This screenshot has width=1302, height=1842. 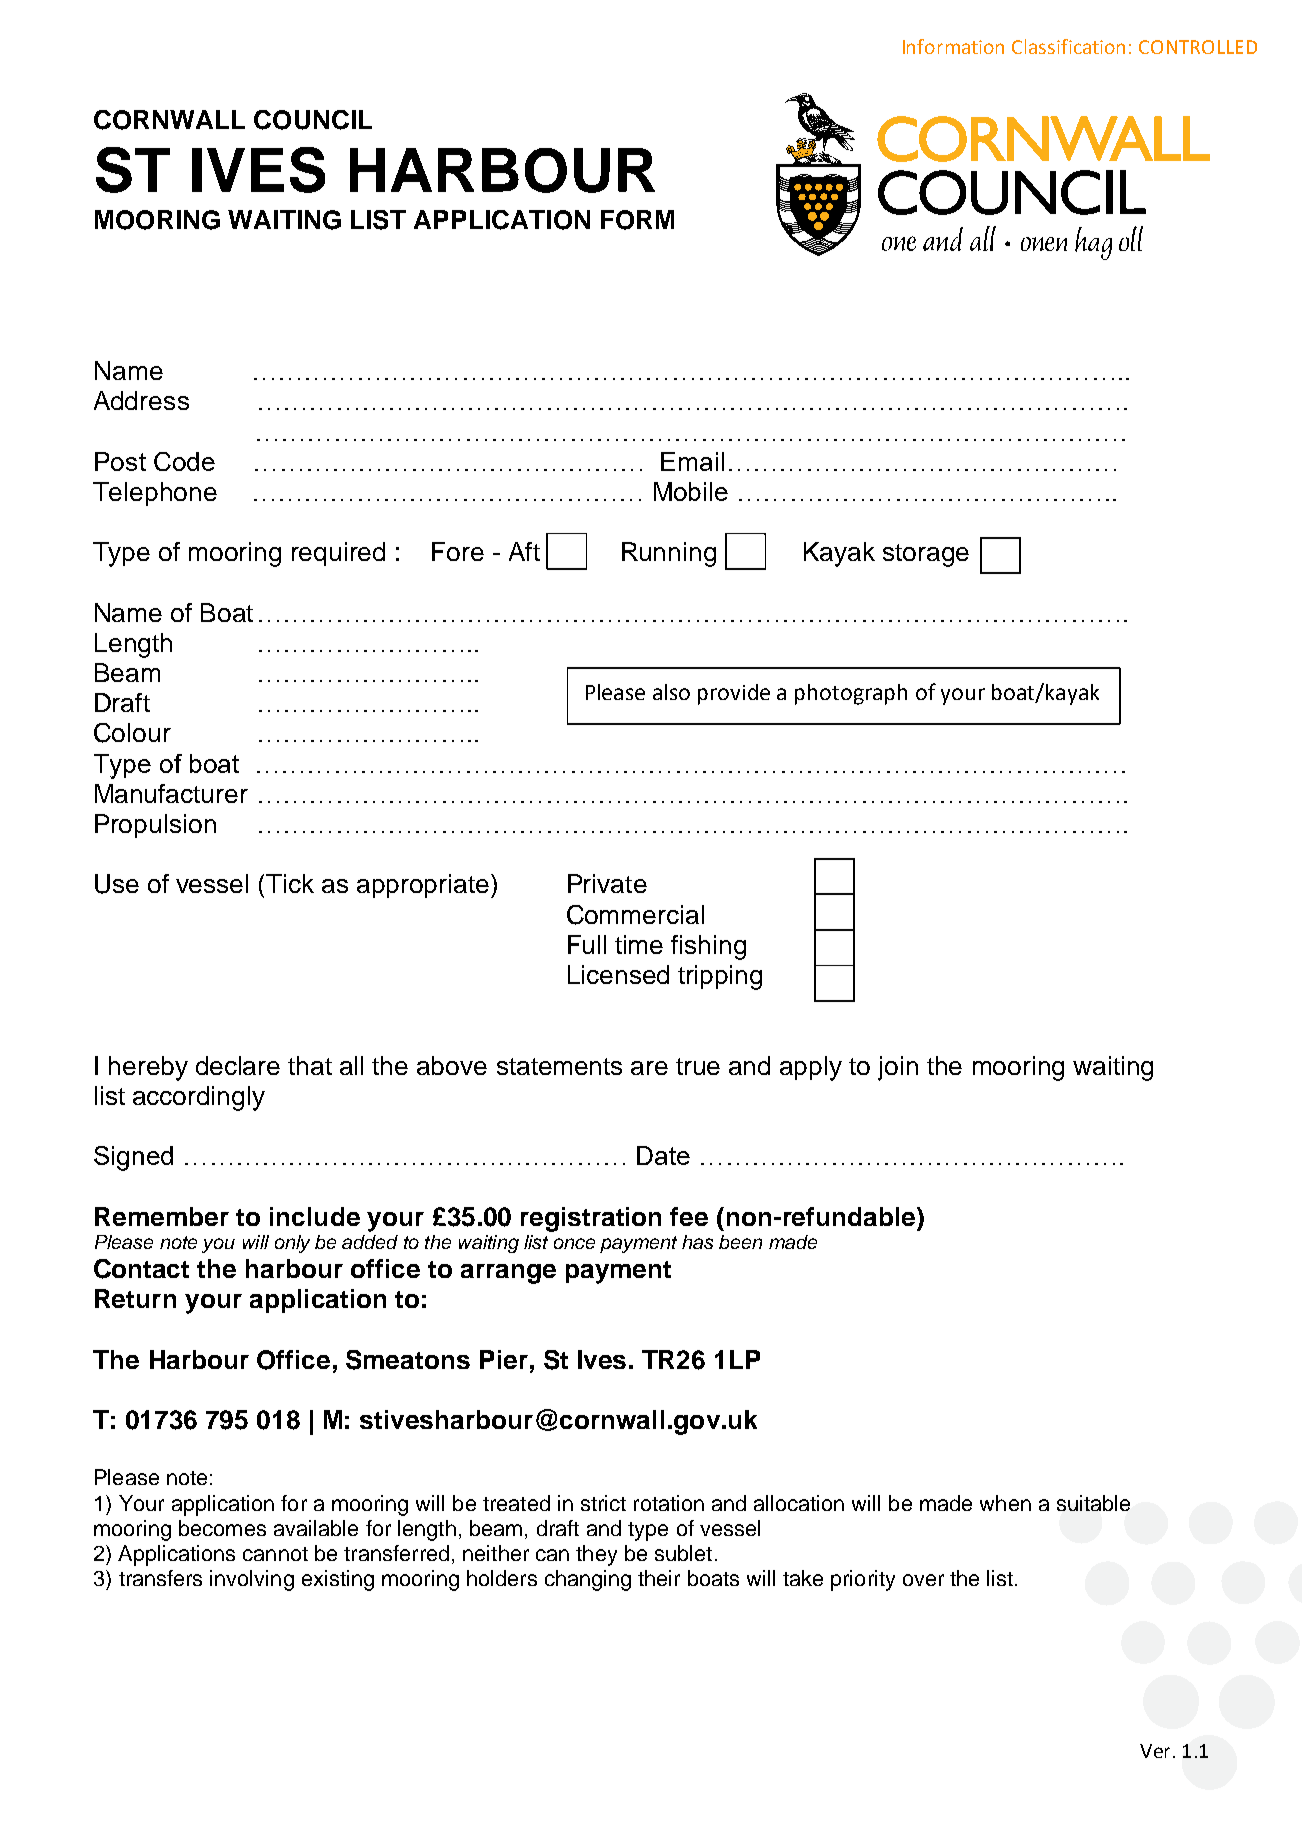 I want to click on declare, so click(x=238, y=1065).
